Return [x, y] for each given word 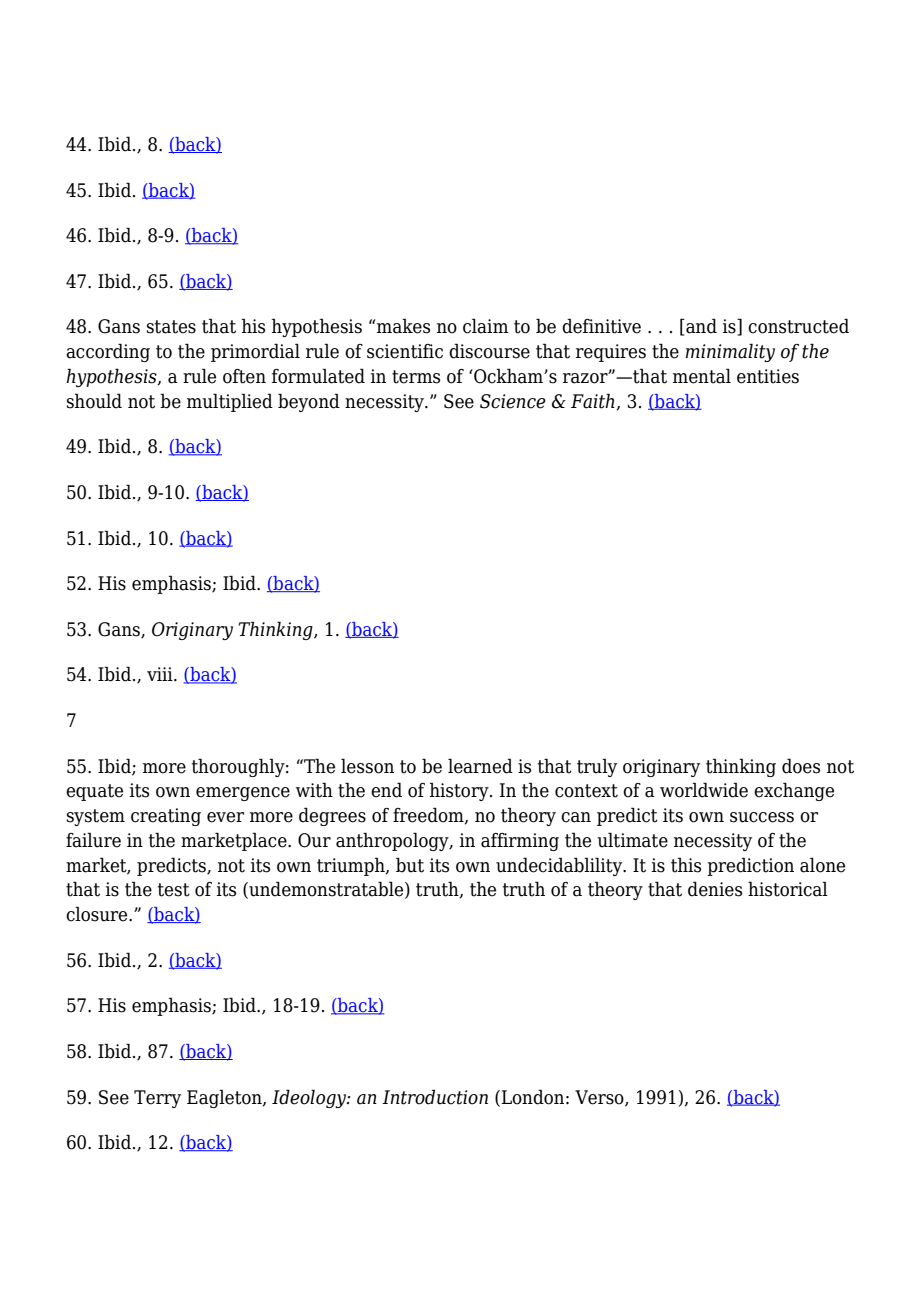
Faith [594, 401]
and [700, 326]
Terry [157, 1099]
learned [480, 766]
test [174, 890]
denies [715, 889]
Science [513, 401]
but [410, 865]
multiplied [230, 402]
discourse [489, 351]
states [171, 327]
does [801, 766]
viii [161, 674]
